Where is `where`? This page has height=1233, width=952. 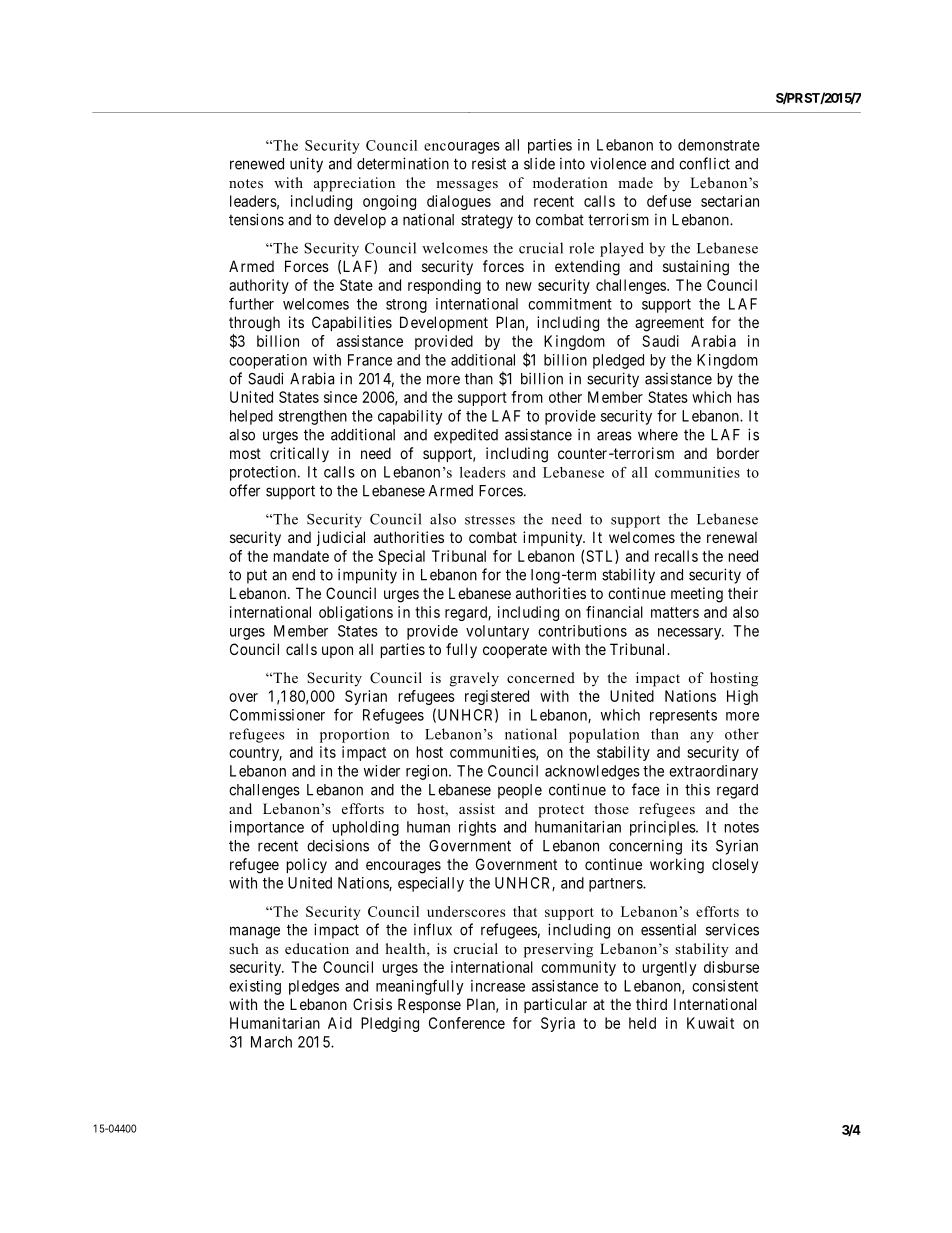
where is located at coordinates (658, 435).
